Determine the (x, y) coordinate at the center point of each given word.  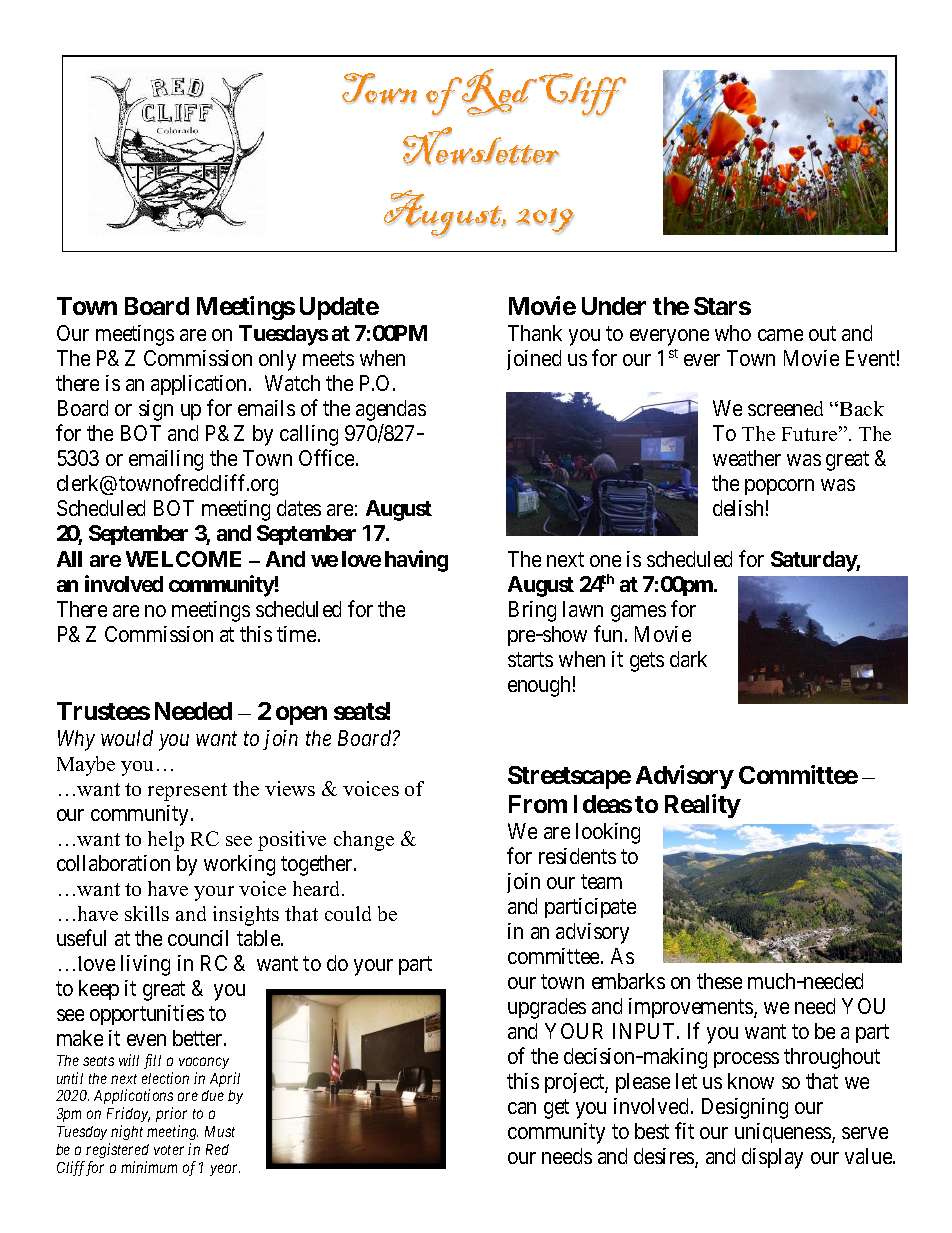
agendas (391, 410)
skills (147, 913)
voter (169, 1150)
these (719, 981)
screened (785, 408)
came (780, 335)
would (127, 738)
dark (688, 659)
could (348, 913)
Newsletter (481, 146)
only (277, 360)
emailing (166, 460)
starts (530, 659)
